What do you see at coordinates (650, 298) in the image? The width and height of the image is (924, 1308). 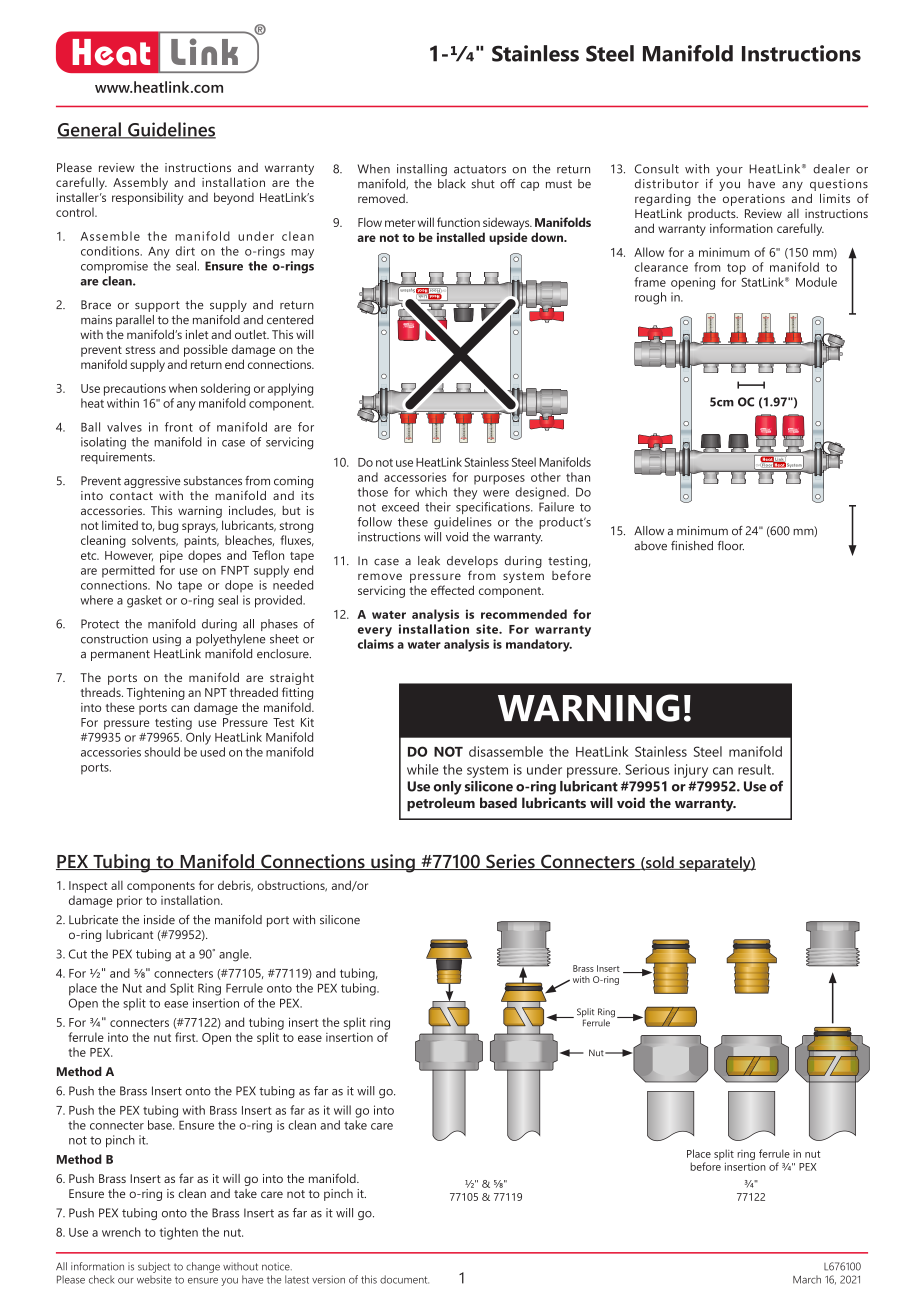 I see `rough` at bounding box center [650, 298].
